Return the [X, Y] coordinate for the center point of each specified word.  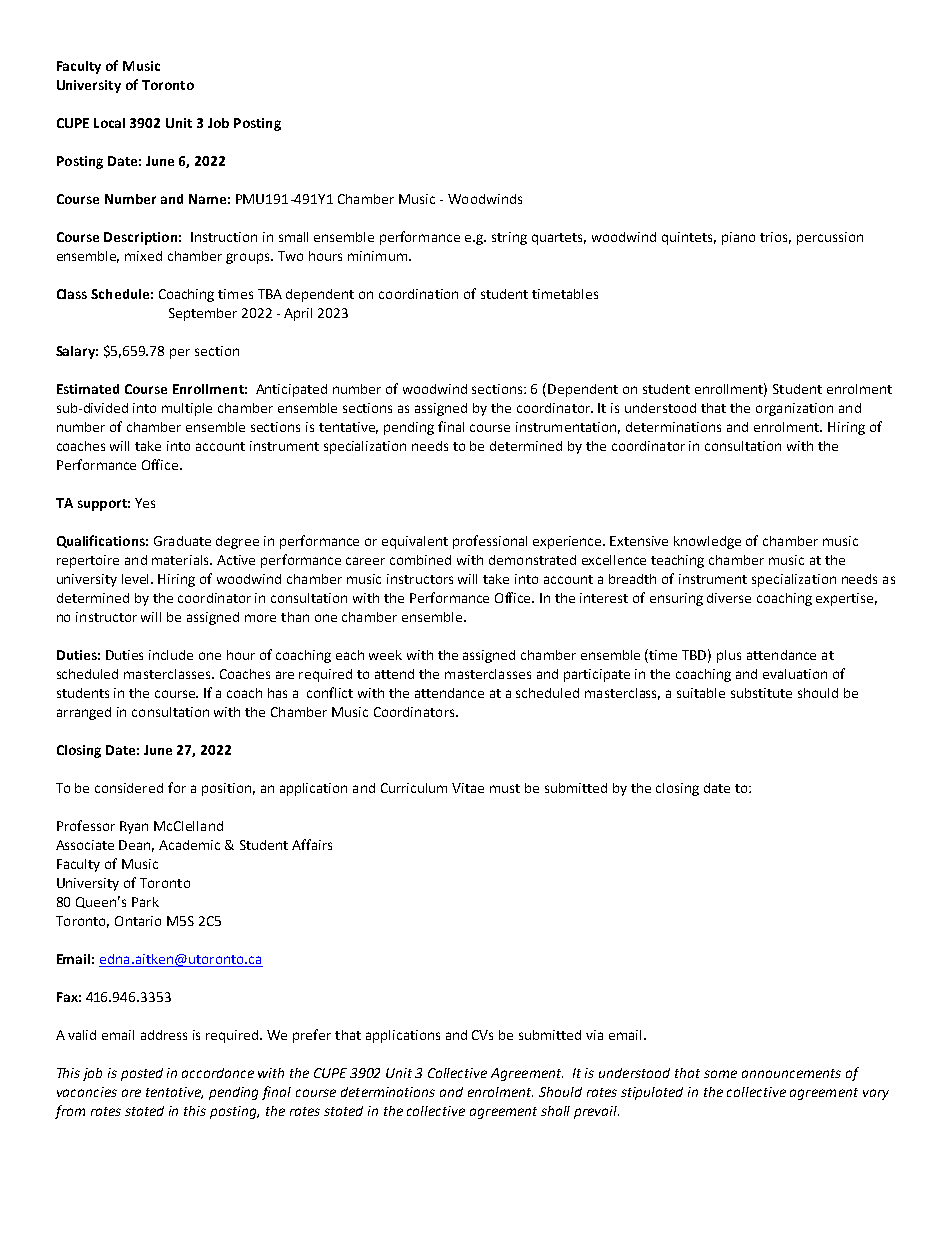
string [509, 238]
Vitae [468, 788]
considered [129, 788]
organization [794, 409]
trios [775, 238]
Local [109, 123]
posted [142, 1074]
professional [490, 542]
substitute [761, 693]
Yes [145, 503]
